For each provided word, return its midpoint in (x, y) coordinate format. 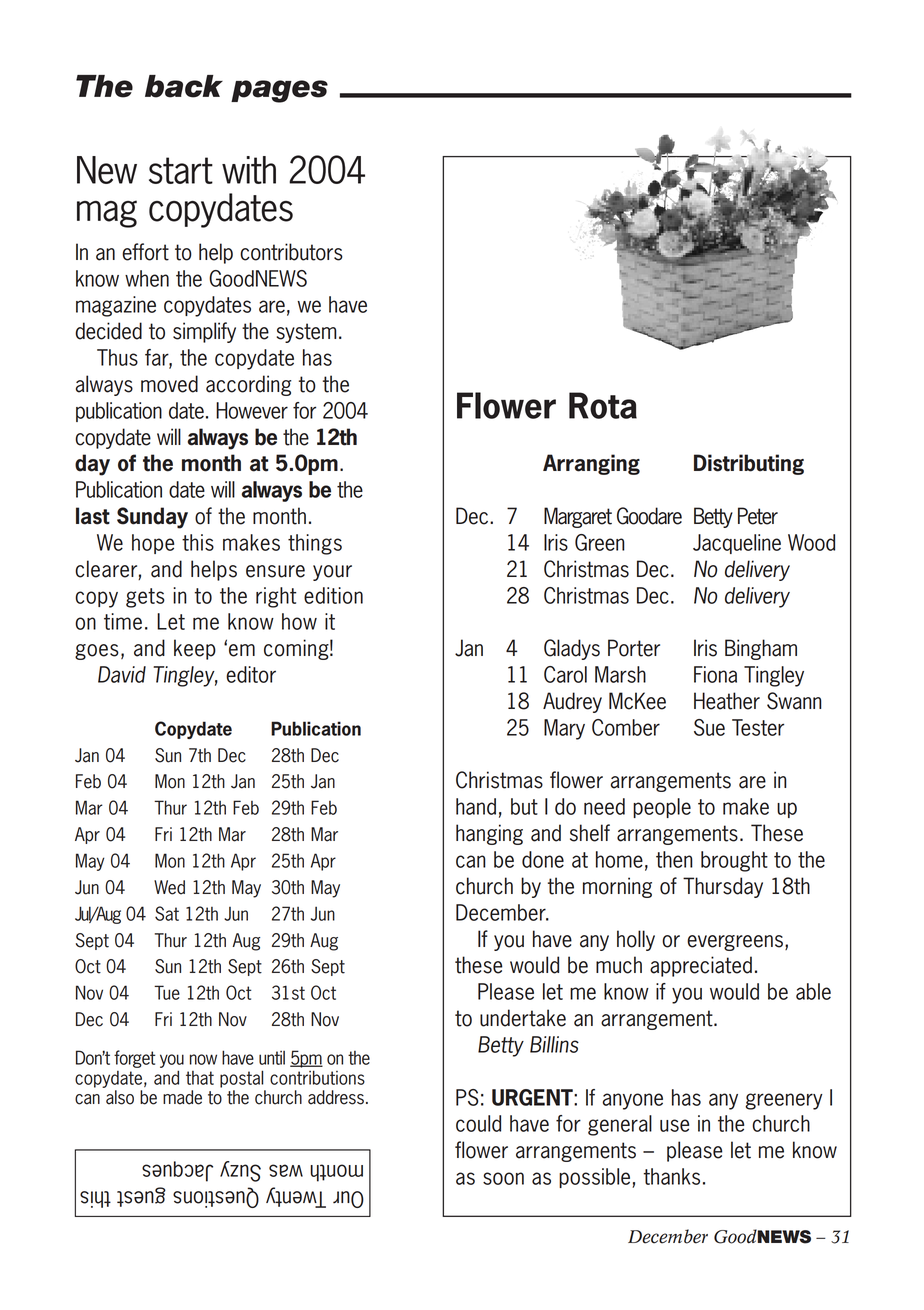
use (674, 1125)
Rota (603, 405)
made (182, 1097)
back (184, 86)
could (478, 1123)
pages (279, 91)
